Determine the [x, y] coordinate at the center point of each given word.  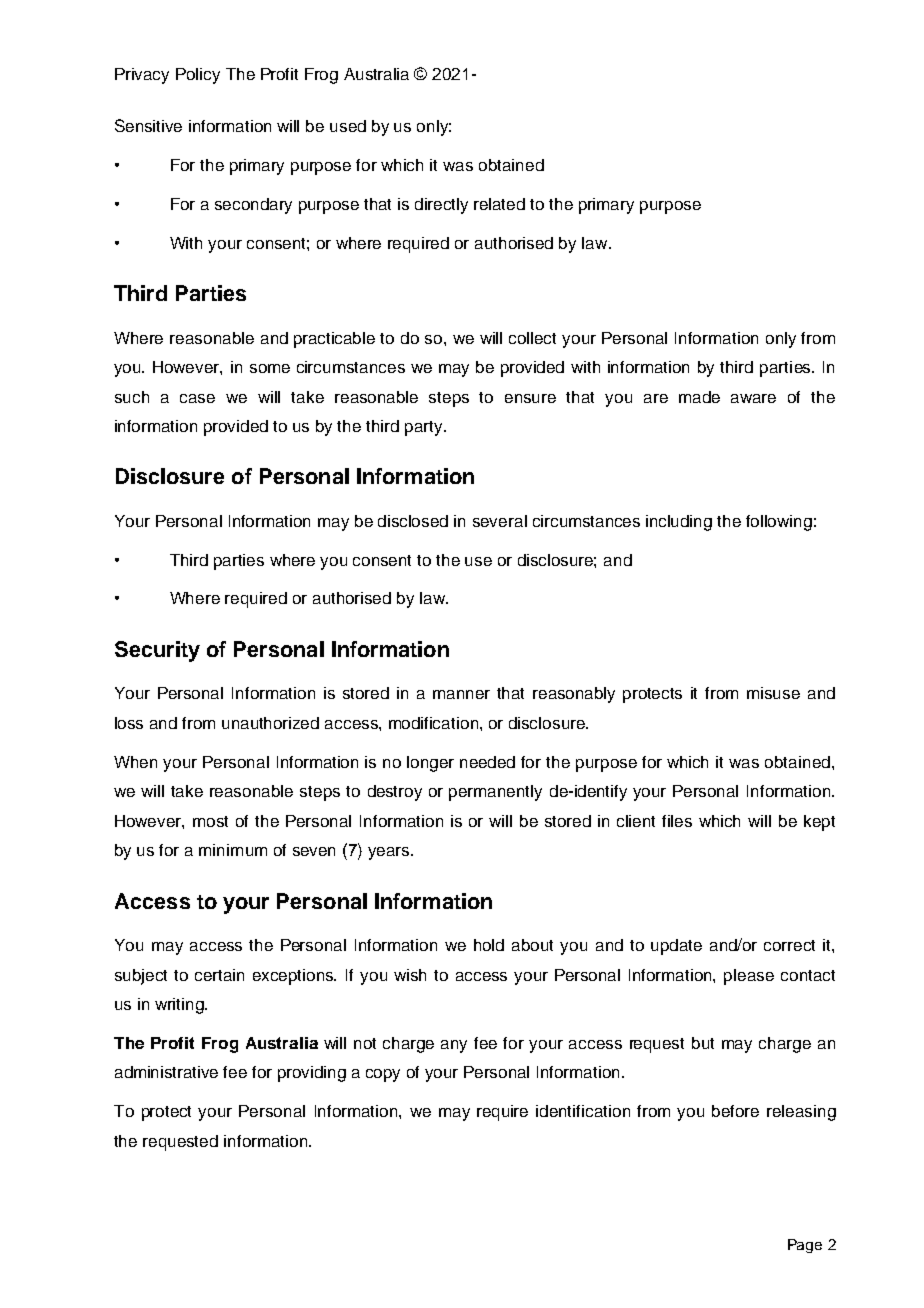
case [197, 398]
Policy [198, 76]
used [348, 126]
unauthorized [270, 723]
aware [753, 398]
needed [487, 762]
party [425, 428]
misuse [773, 693]
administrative [166, 1072]
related [499, 204]
